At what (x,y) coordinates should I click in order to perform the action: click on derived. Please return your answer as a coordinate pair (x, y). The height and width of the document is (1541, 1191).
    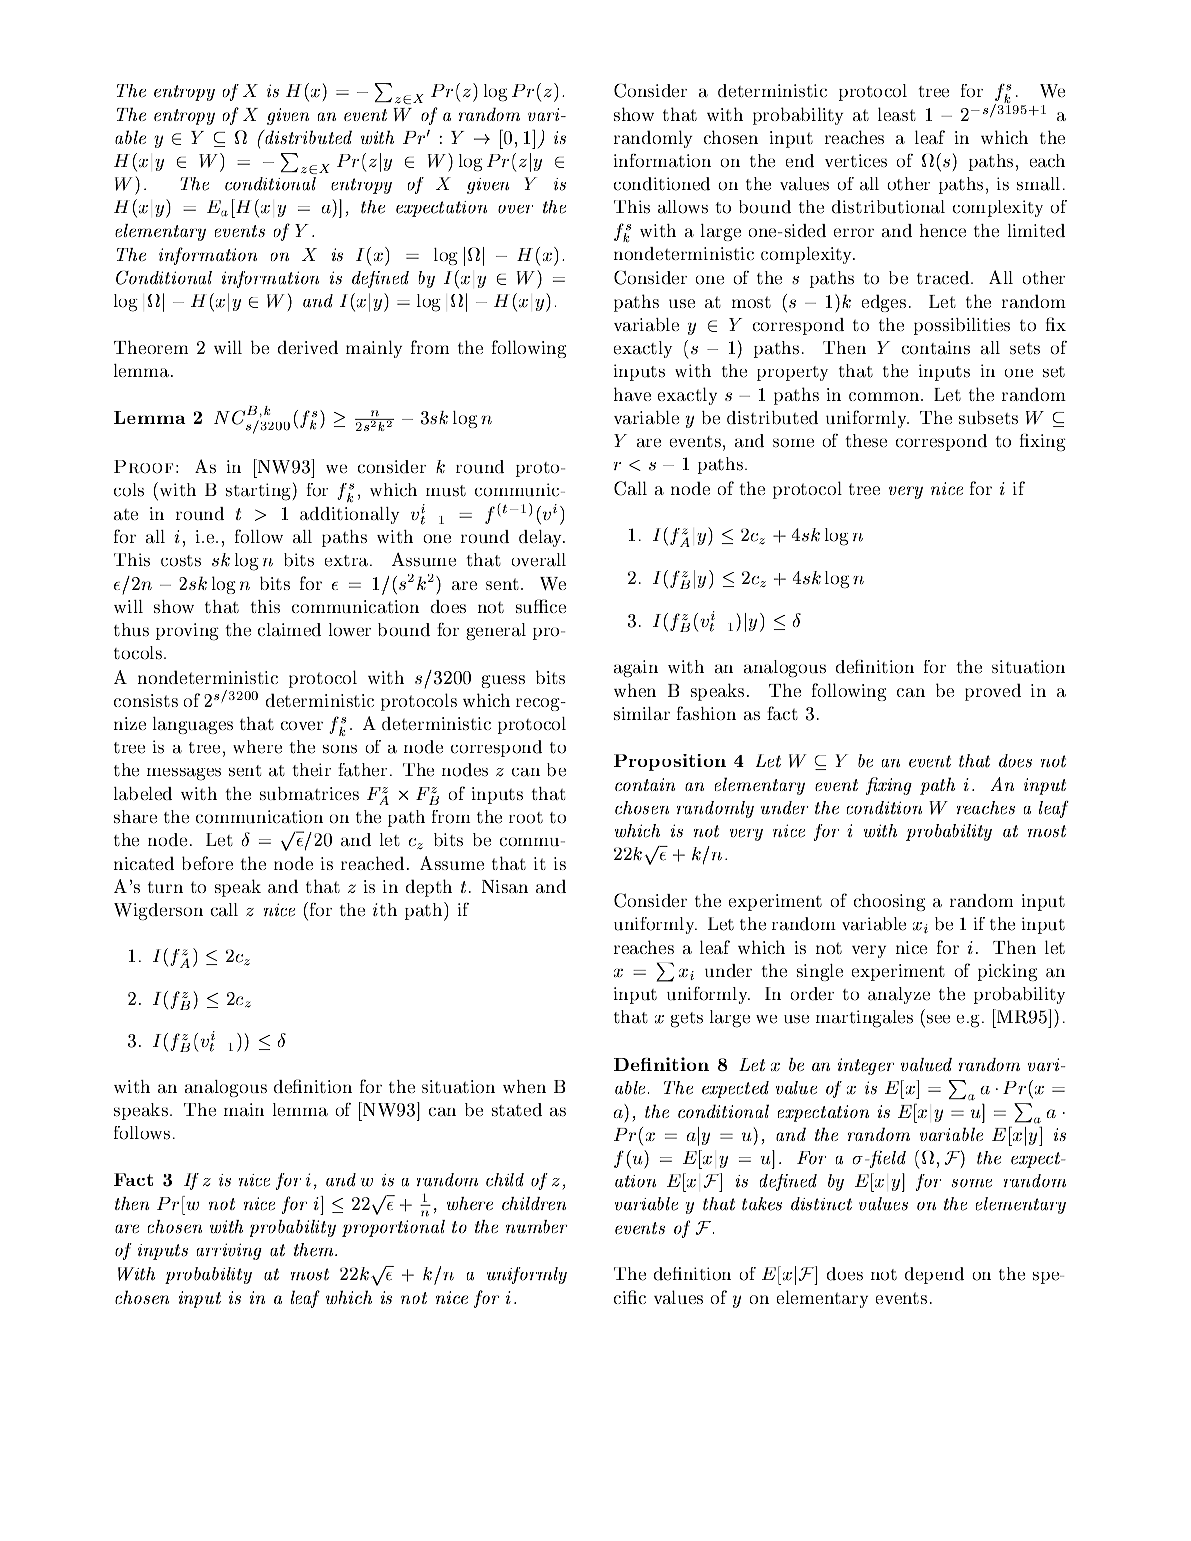
    Looking at the image, I should click on (308, 347).
